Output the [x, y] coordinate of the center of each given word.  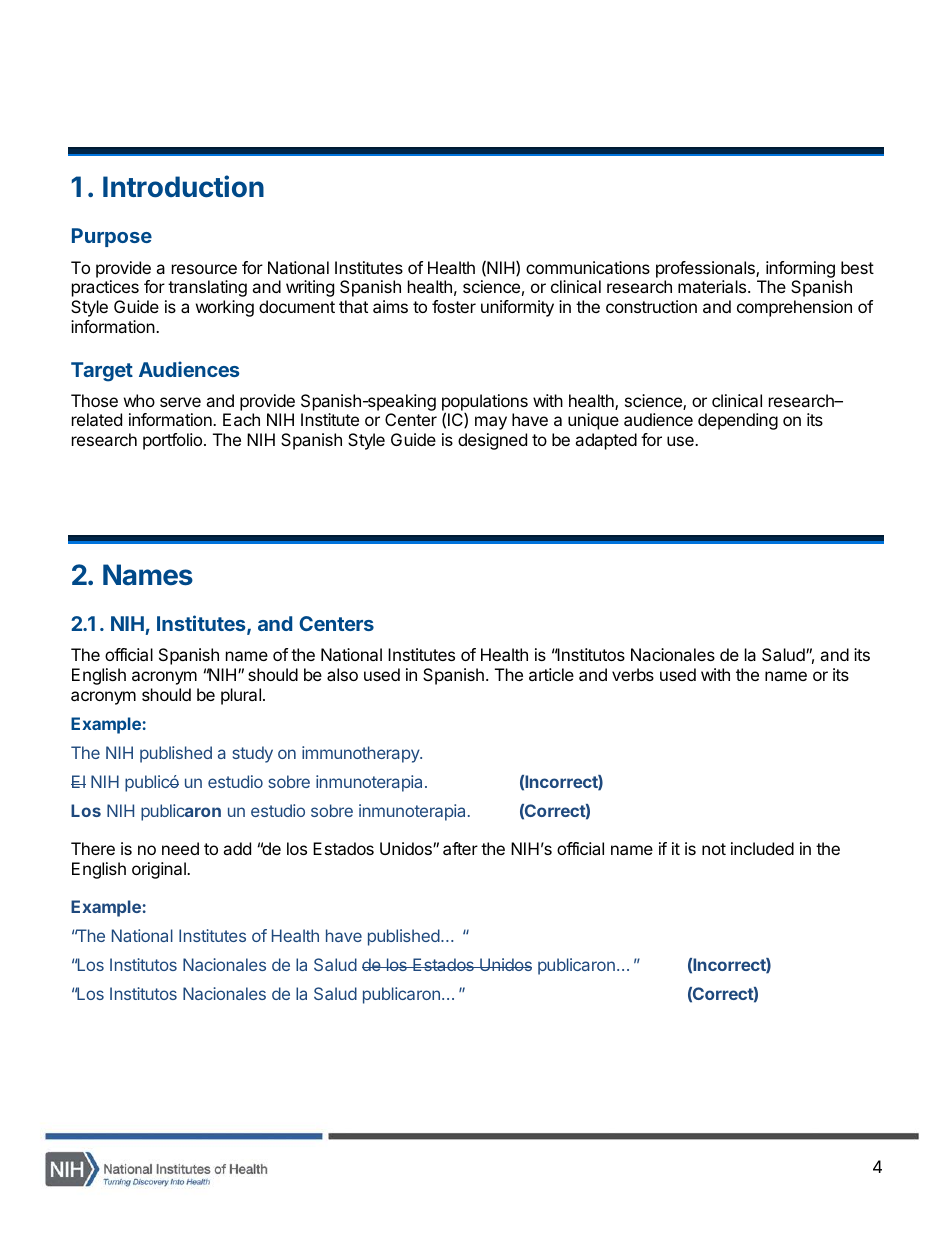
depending [738, 421]
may [491, 423]
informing [800, 269]
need [180, 848]
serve [180, 402]
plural [241, 696]
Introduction [183, 186]
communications [588, 267]
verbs [633, 674]
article [551, 674]
